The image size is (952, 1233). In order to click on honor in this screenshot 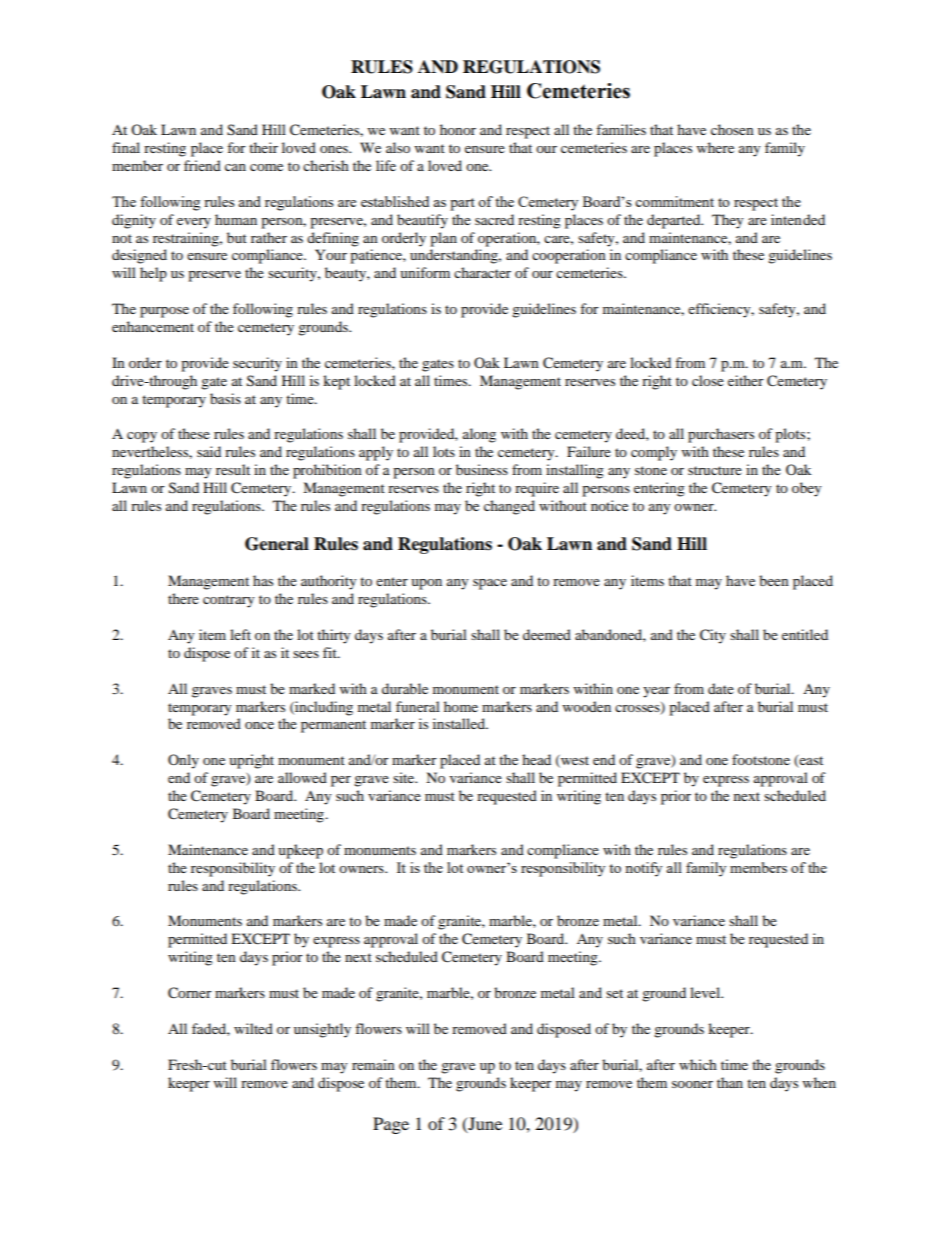, I will do `click(458, 129)`.
